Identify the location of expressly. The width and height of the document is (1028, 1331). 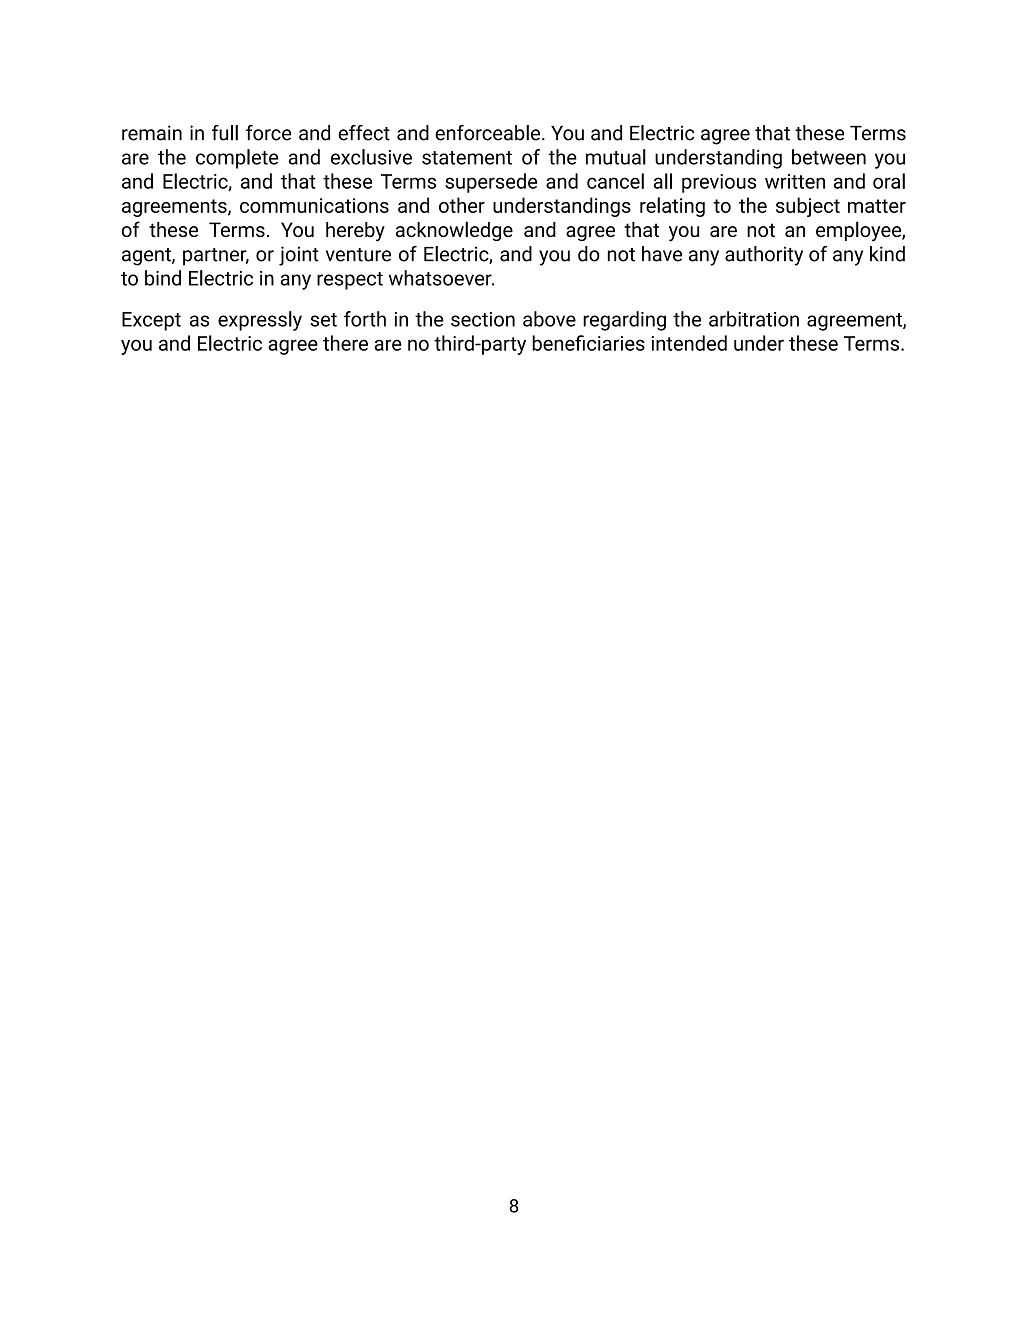
(260, 321).
